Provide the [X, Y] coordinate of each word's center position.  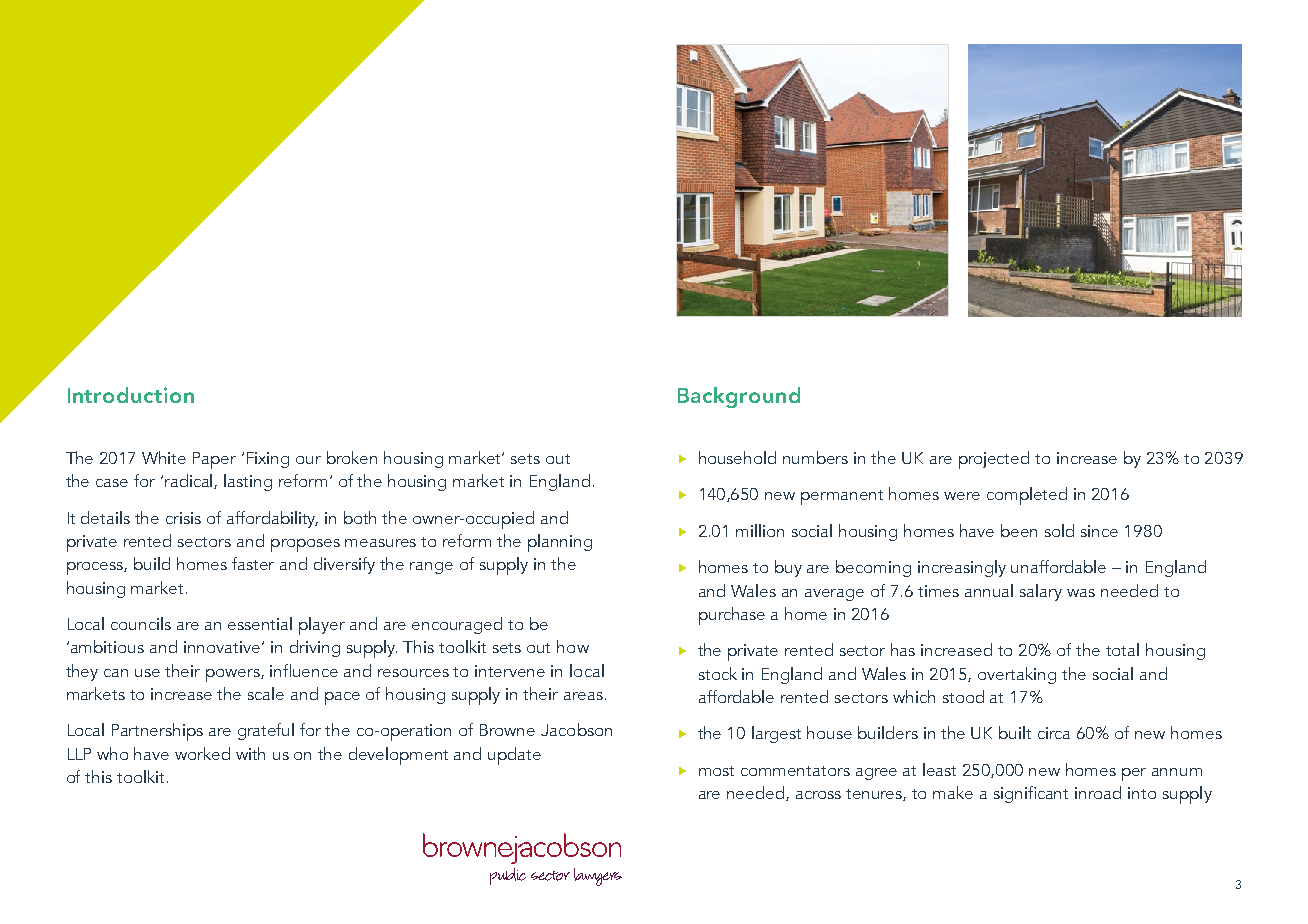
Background [739, 397]
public [508, 876]
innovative [223, 647]
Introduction [131, 395]
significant [1031, 794]
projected [994, 460]
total [1122, 649]
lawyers [598, 877]
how [573, 646]
